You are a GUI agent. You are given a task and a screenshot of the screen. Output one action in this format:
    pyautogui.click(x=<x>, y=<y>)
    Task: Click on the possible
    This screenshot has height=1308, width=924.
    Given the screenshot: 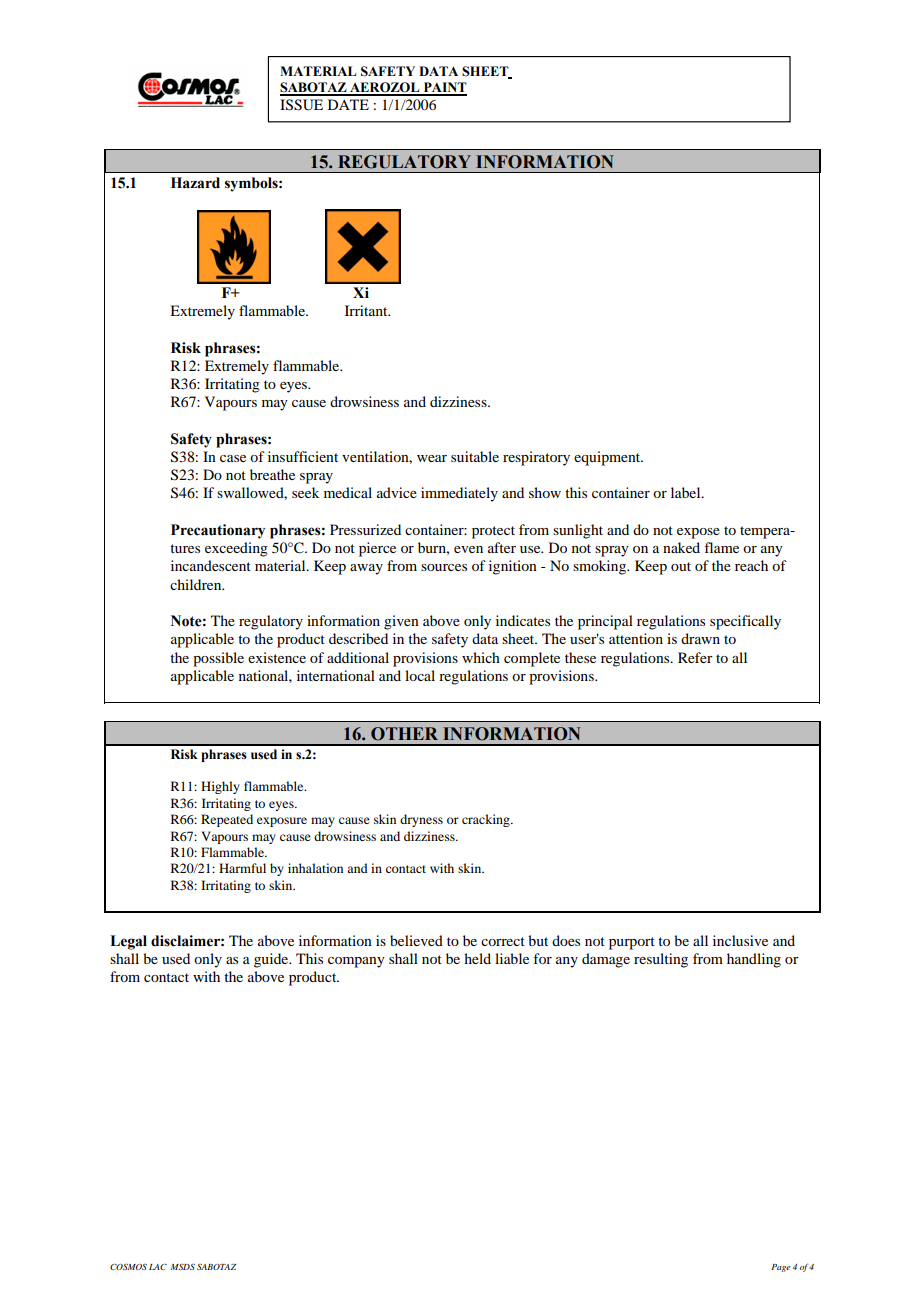 What is the action you would take?
    pyautogui.click(x=218, y=659)
